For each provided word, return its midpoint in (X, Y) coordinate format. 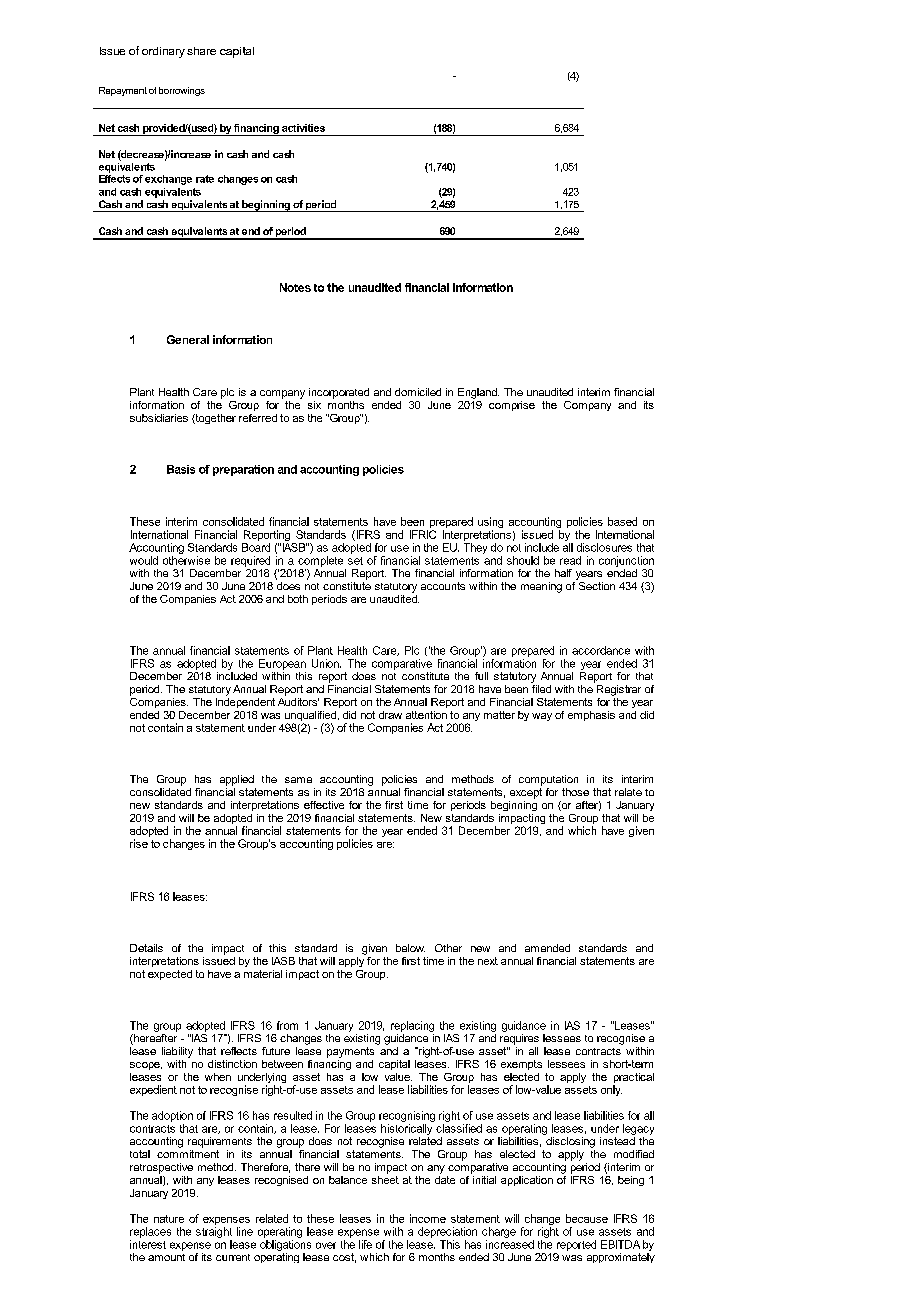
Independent (245, 701)
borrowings (182, 91)
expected (170, 975)
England (478, 393)
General (188, 339)
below (410, 948)
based (622, 521)
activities (303, 128)
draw (390, 715)
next (488, 961)
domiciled (418, 392)
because (587, 1218)
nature (169, 1219)
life (365, 1244)
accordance (601, 650)
